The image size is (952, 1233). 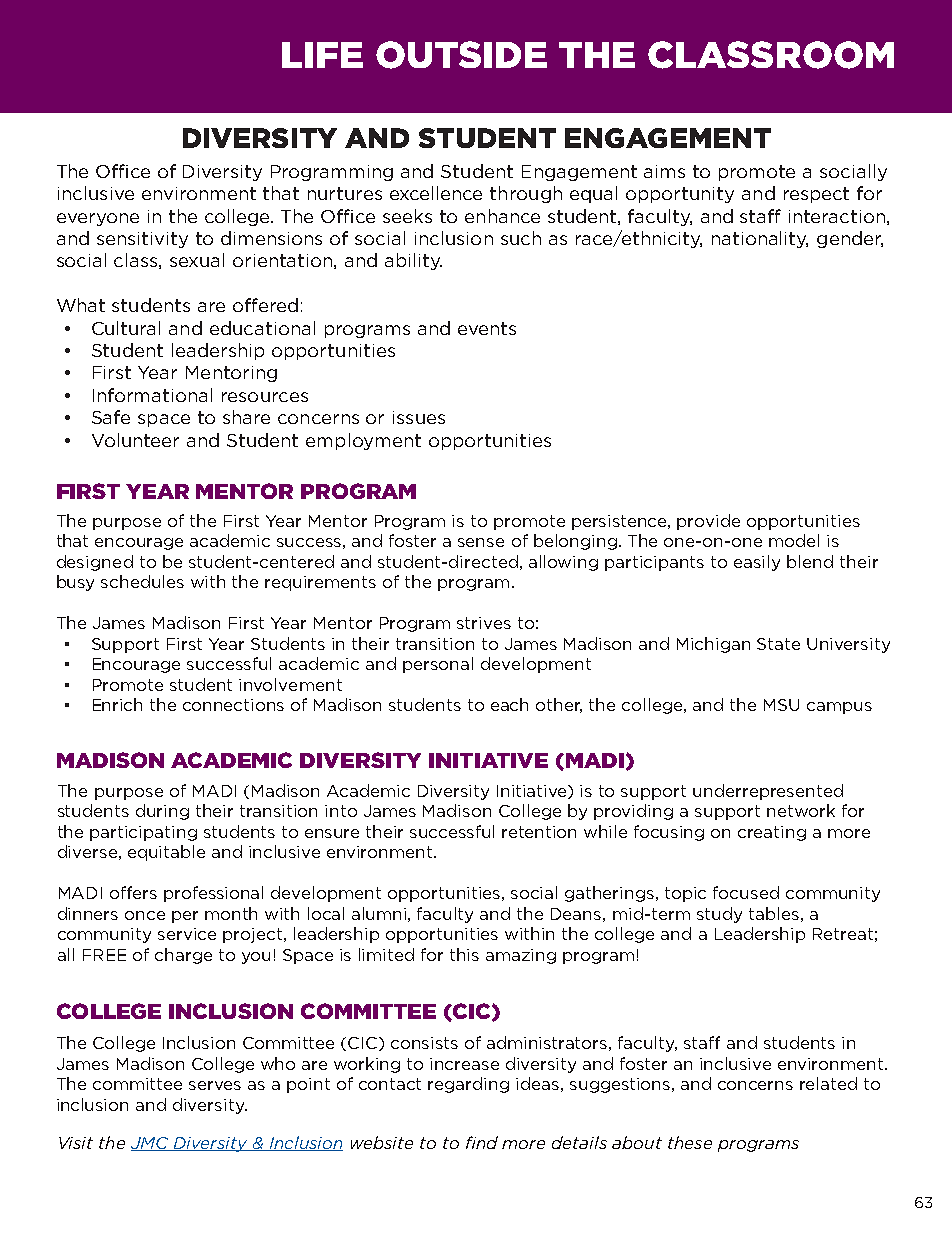 I want to click on serves, so click(x=215, y=1085).
